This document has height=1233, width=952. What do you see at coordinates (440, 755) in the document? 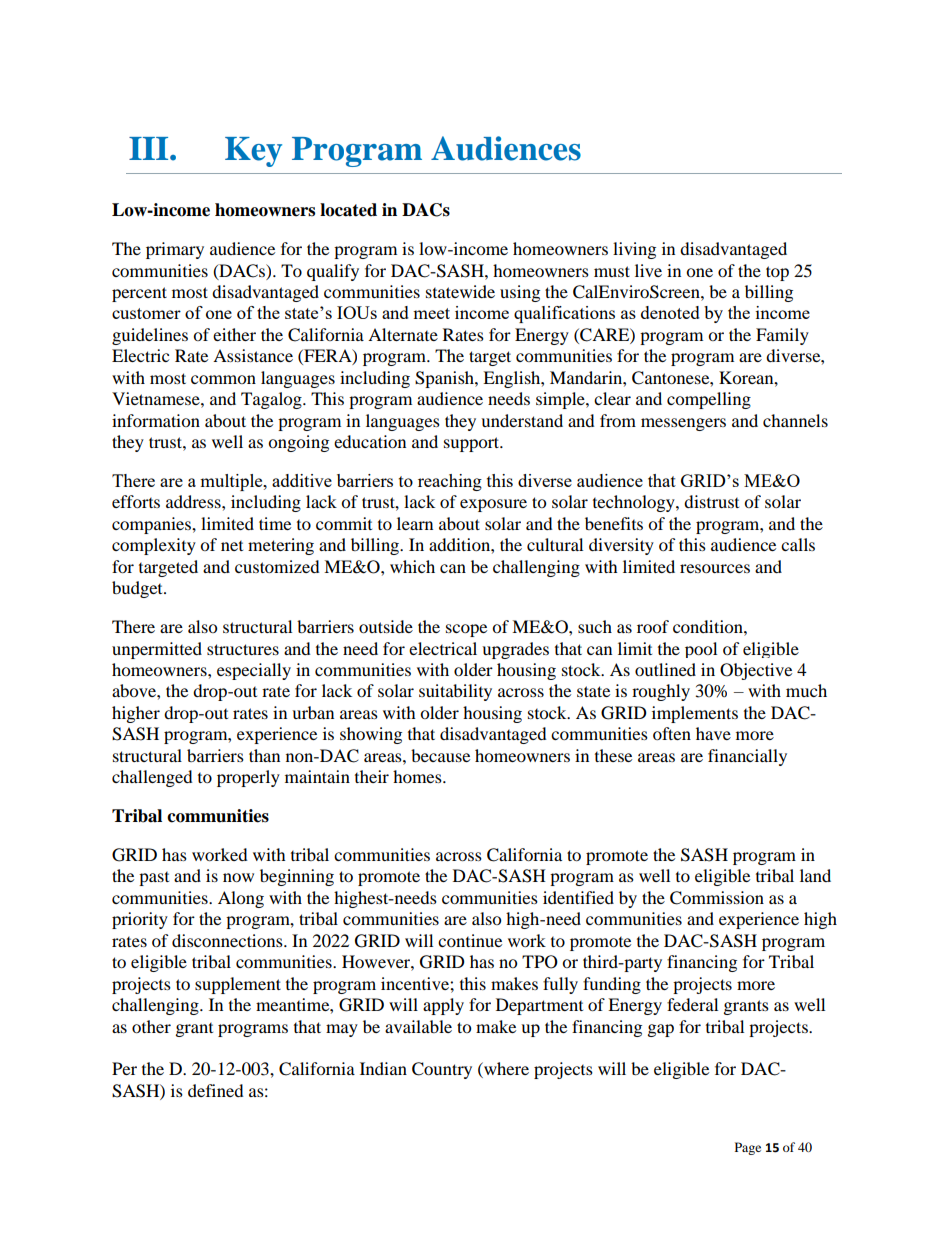
I see `because` at bounding box center [440, 755].
